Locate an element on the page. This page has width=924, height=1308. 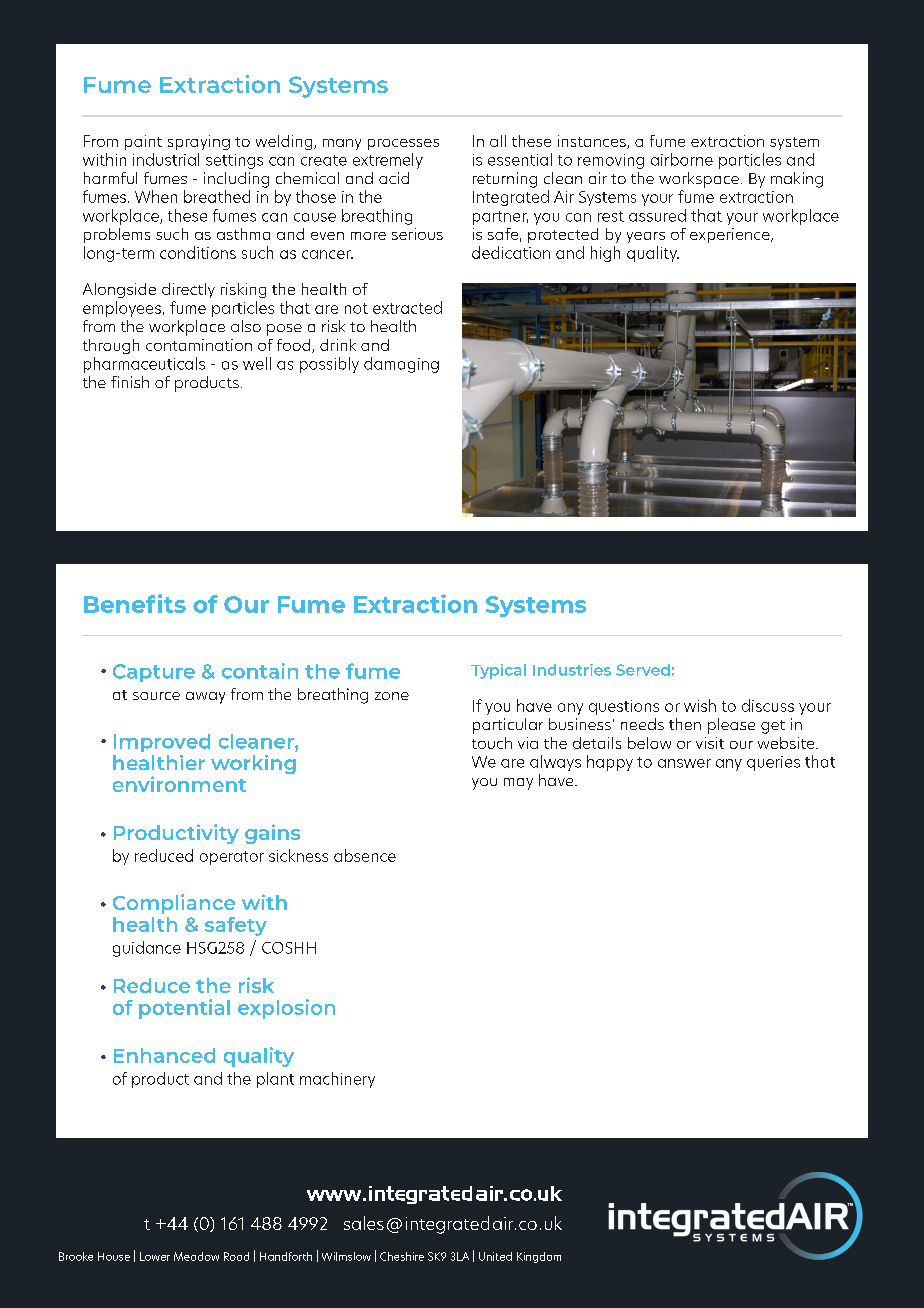
Benefits is located at coordinates (135, 603).
